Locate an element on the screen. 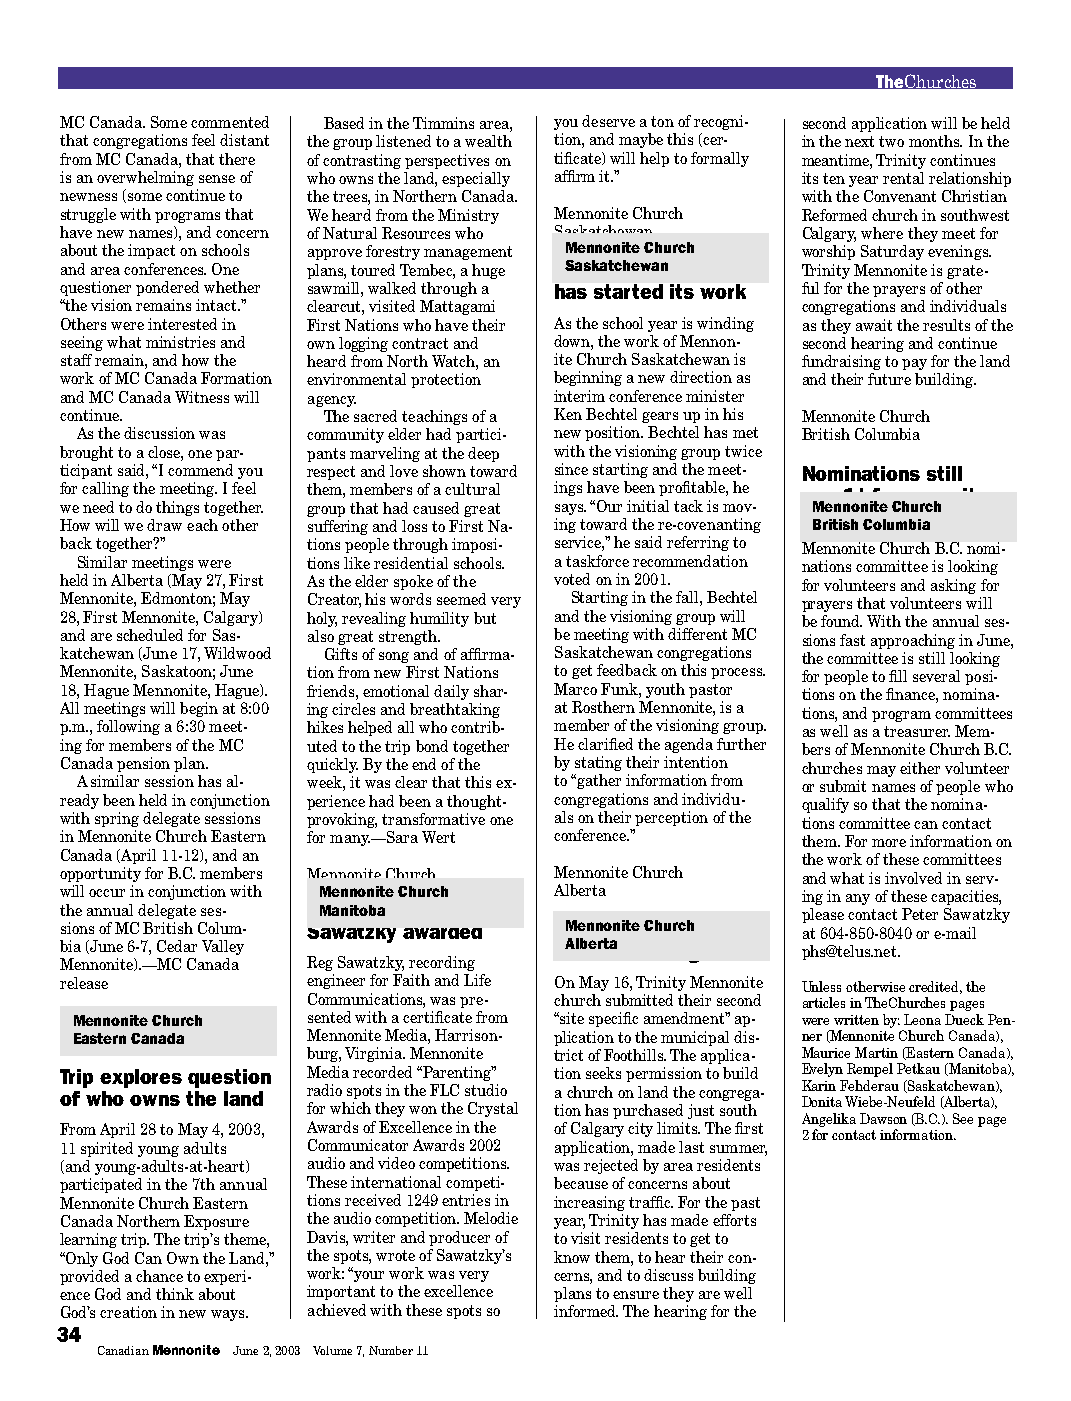  next is located at coordinates (859, 141).
